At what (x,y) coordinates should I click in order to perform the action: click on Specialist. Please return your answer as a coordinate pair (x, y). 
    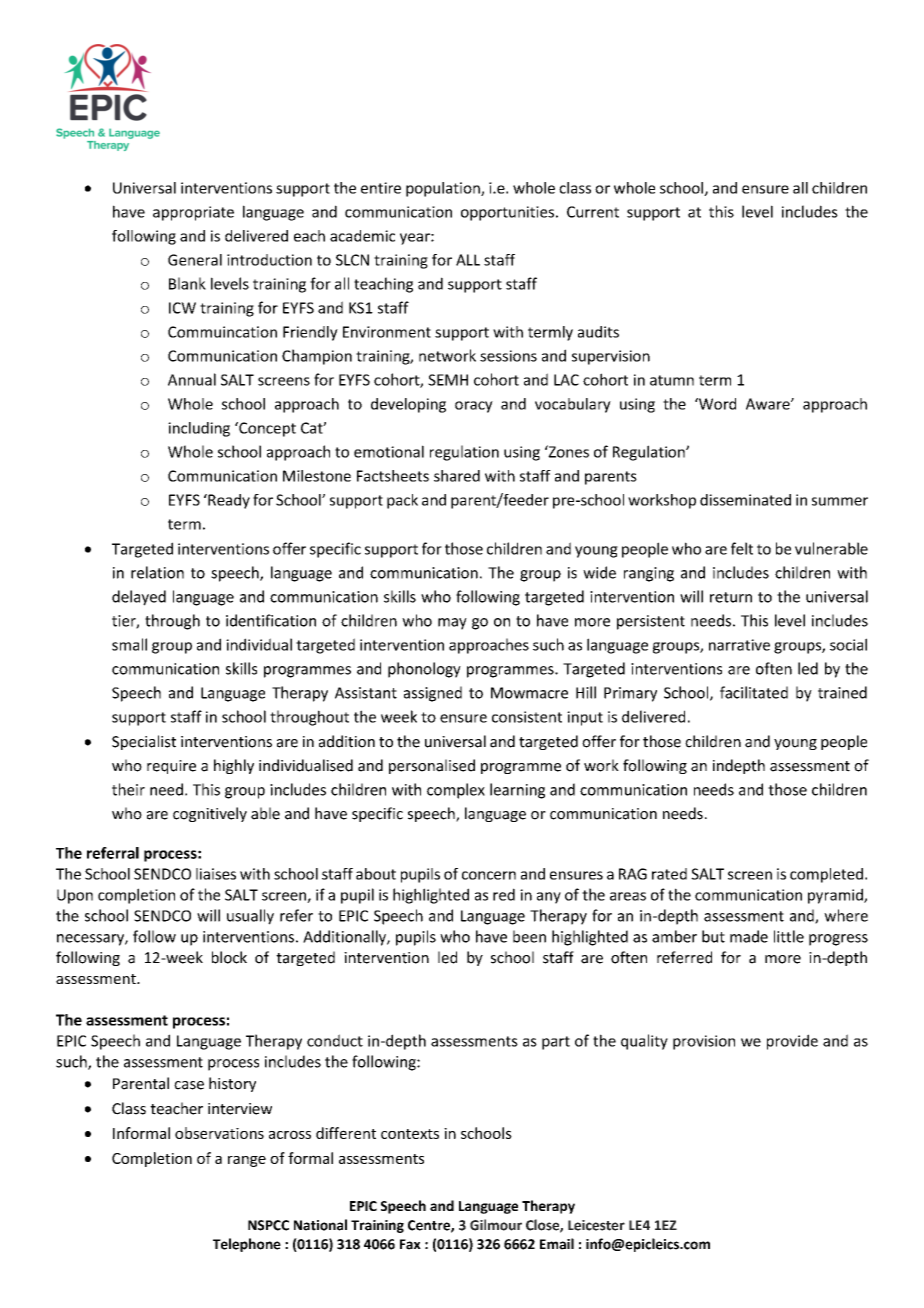
    Looking at the image, I should click on (144, 742).
